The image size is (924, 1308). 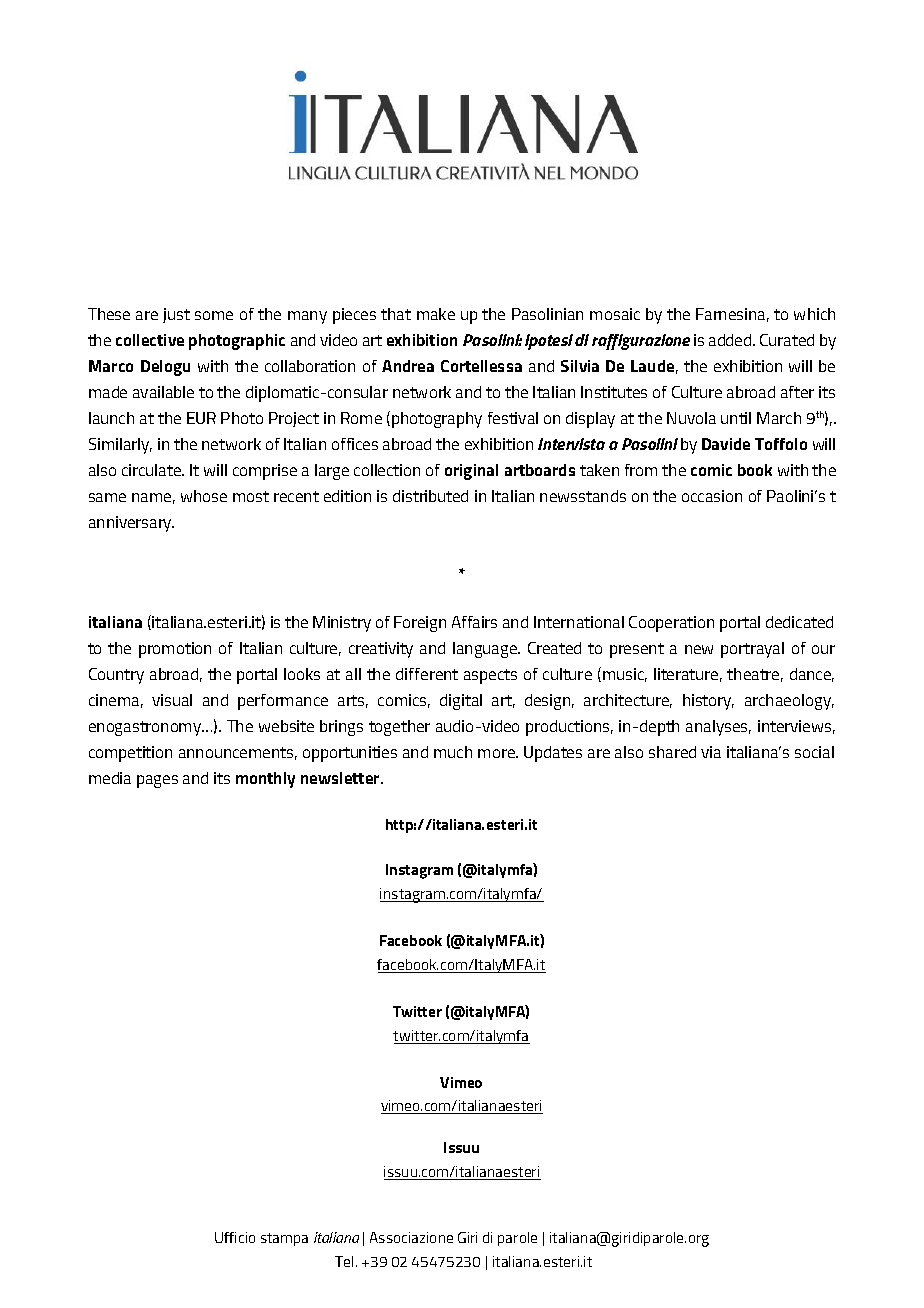 What do you see at coordinates (712, 496) in the screenshot?
I see `occasion` at bounding box center [712, 496].
